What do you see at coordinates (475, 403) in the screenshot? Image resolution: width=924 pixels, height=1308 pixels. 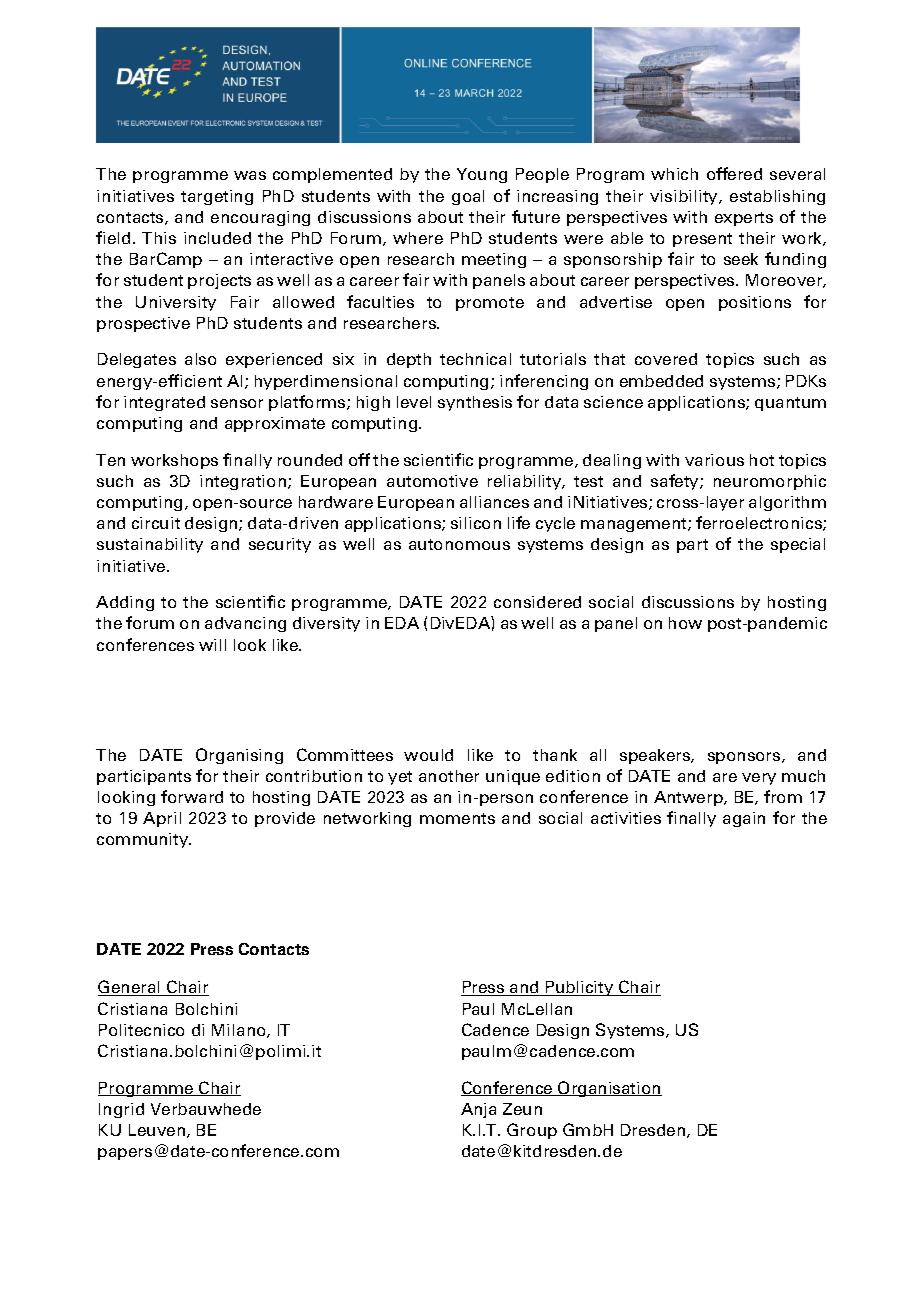 I see `synthesis` at bounding box center [475, 403].
